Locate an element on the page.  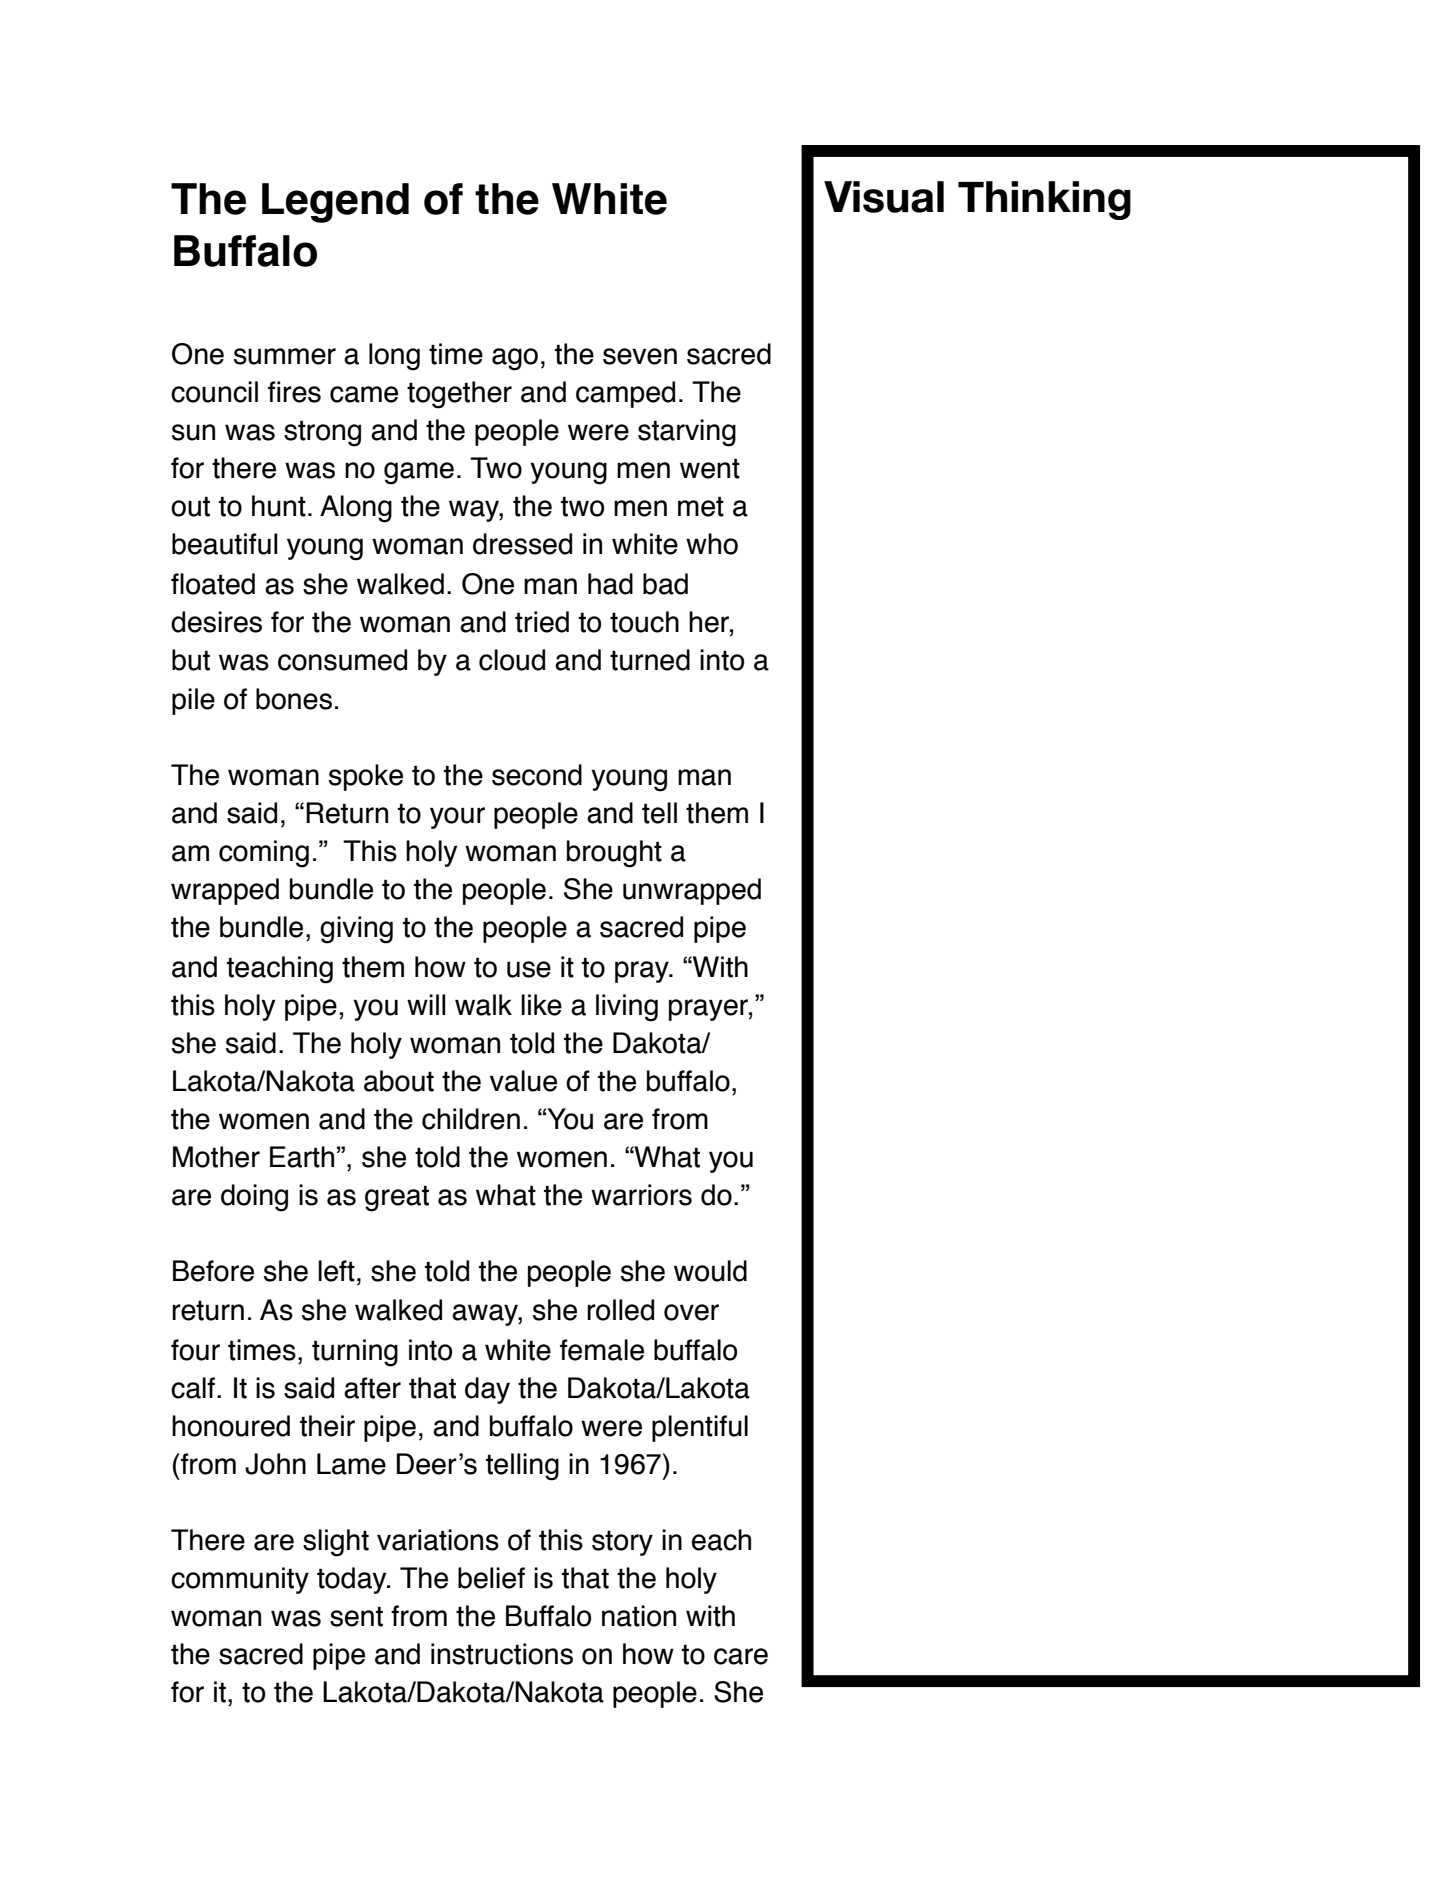
Legend is located at coordinates (335, 203).
